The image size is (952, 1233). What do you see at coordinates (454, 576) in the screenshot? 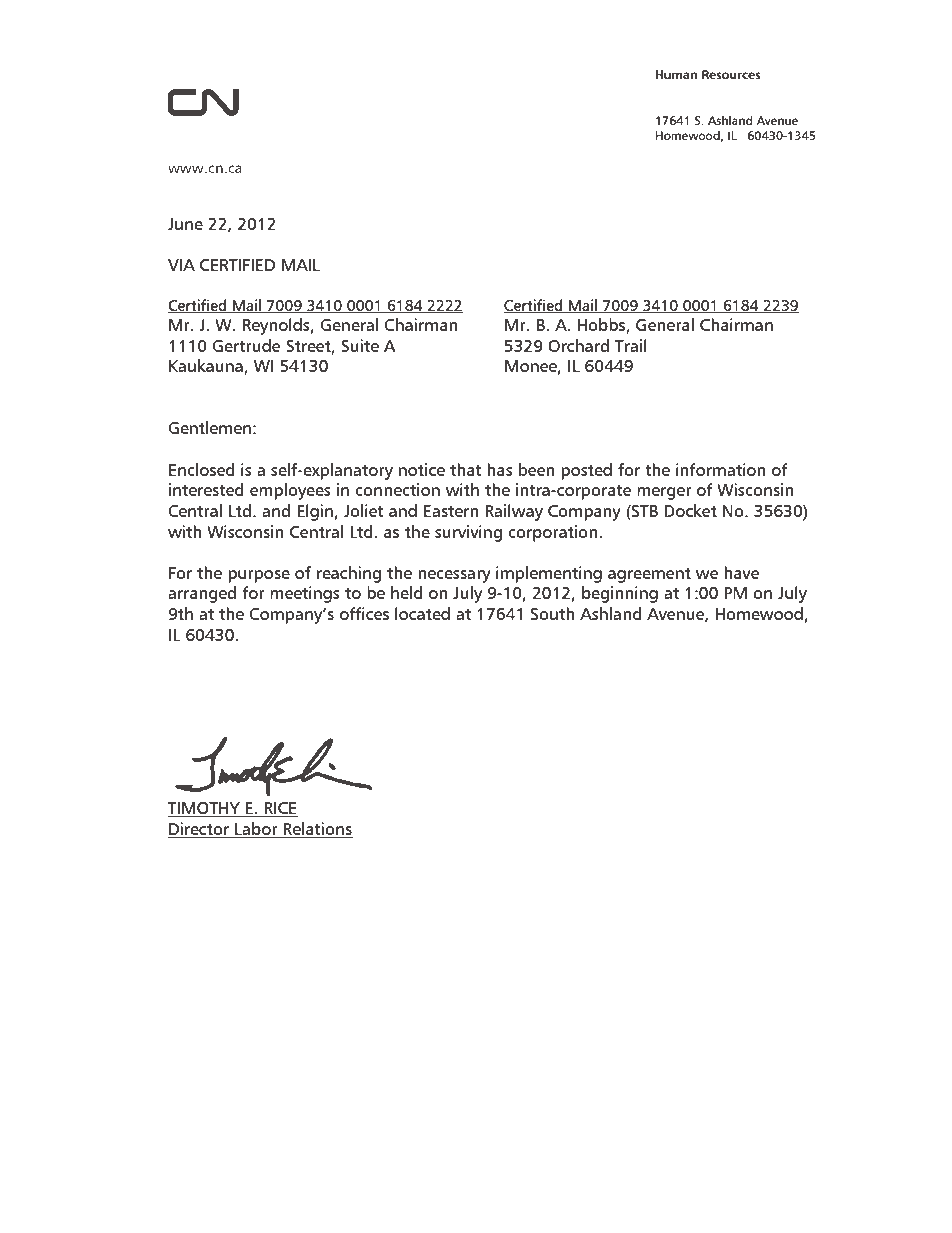
I see `necessary` at bounding box center [454, 576].
